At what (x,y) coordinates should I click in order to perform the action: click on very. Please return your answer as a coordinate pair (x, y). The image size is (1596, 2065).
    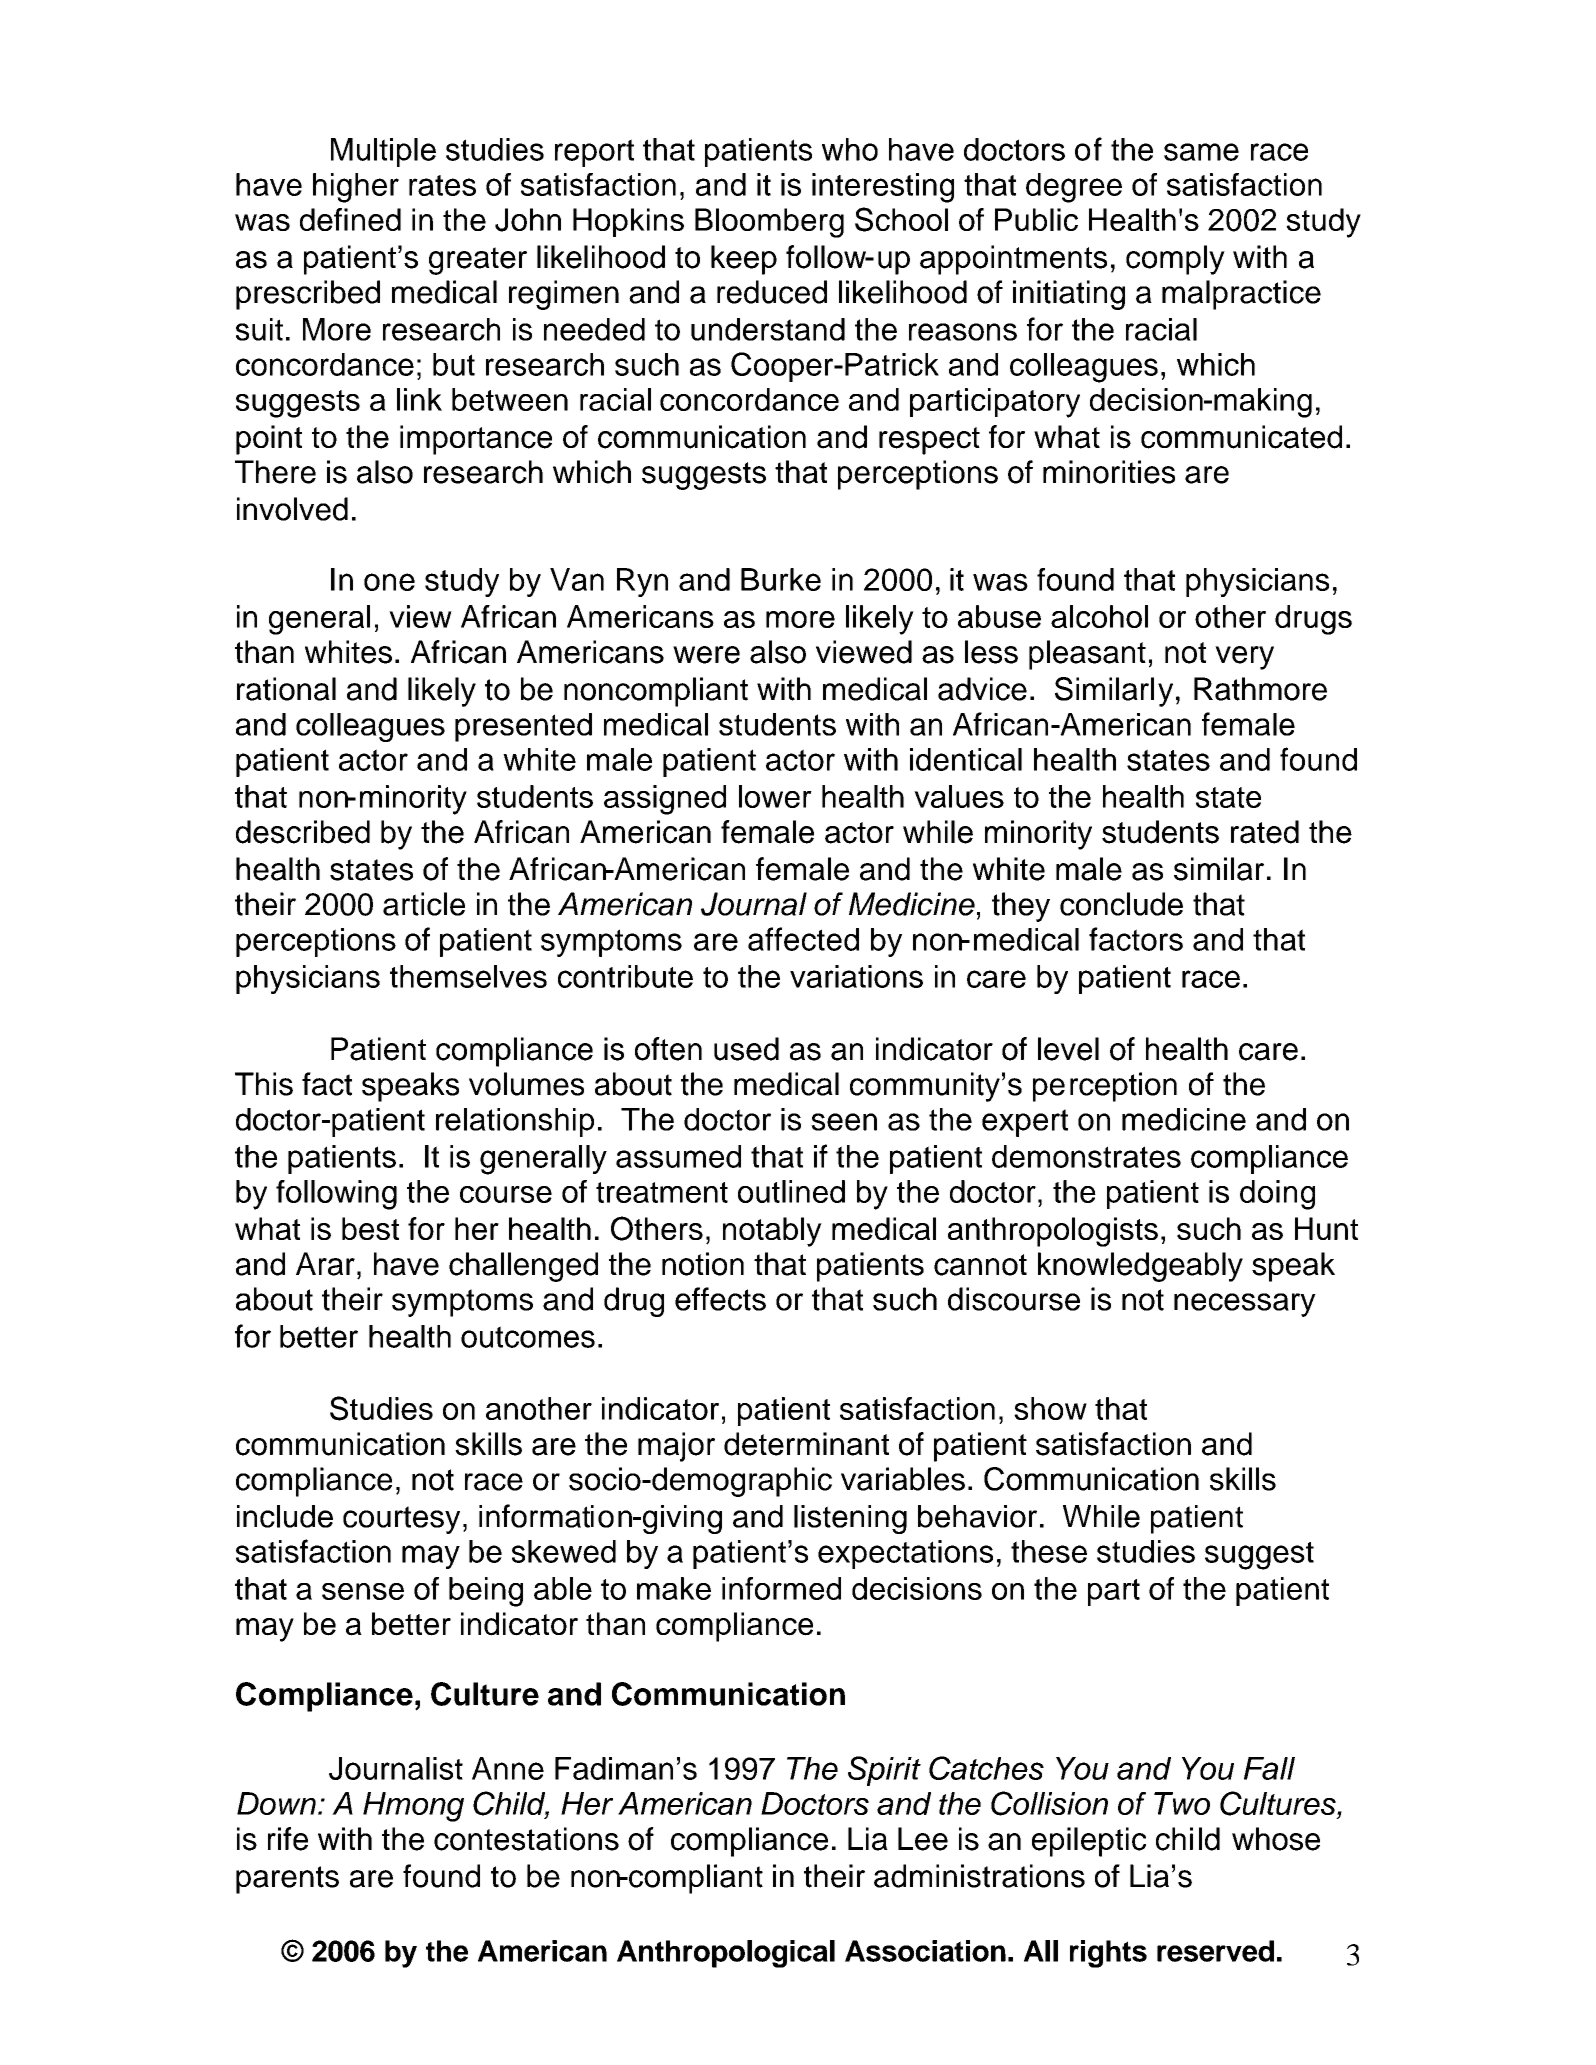
    Looking at the image, I should click on (1244, 658).
